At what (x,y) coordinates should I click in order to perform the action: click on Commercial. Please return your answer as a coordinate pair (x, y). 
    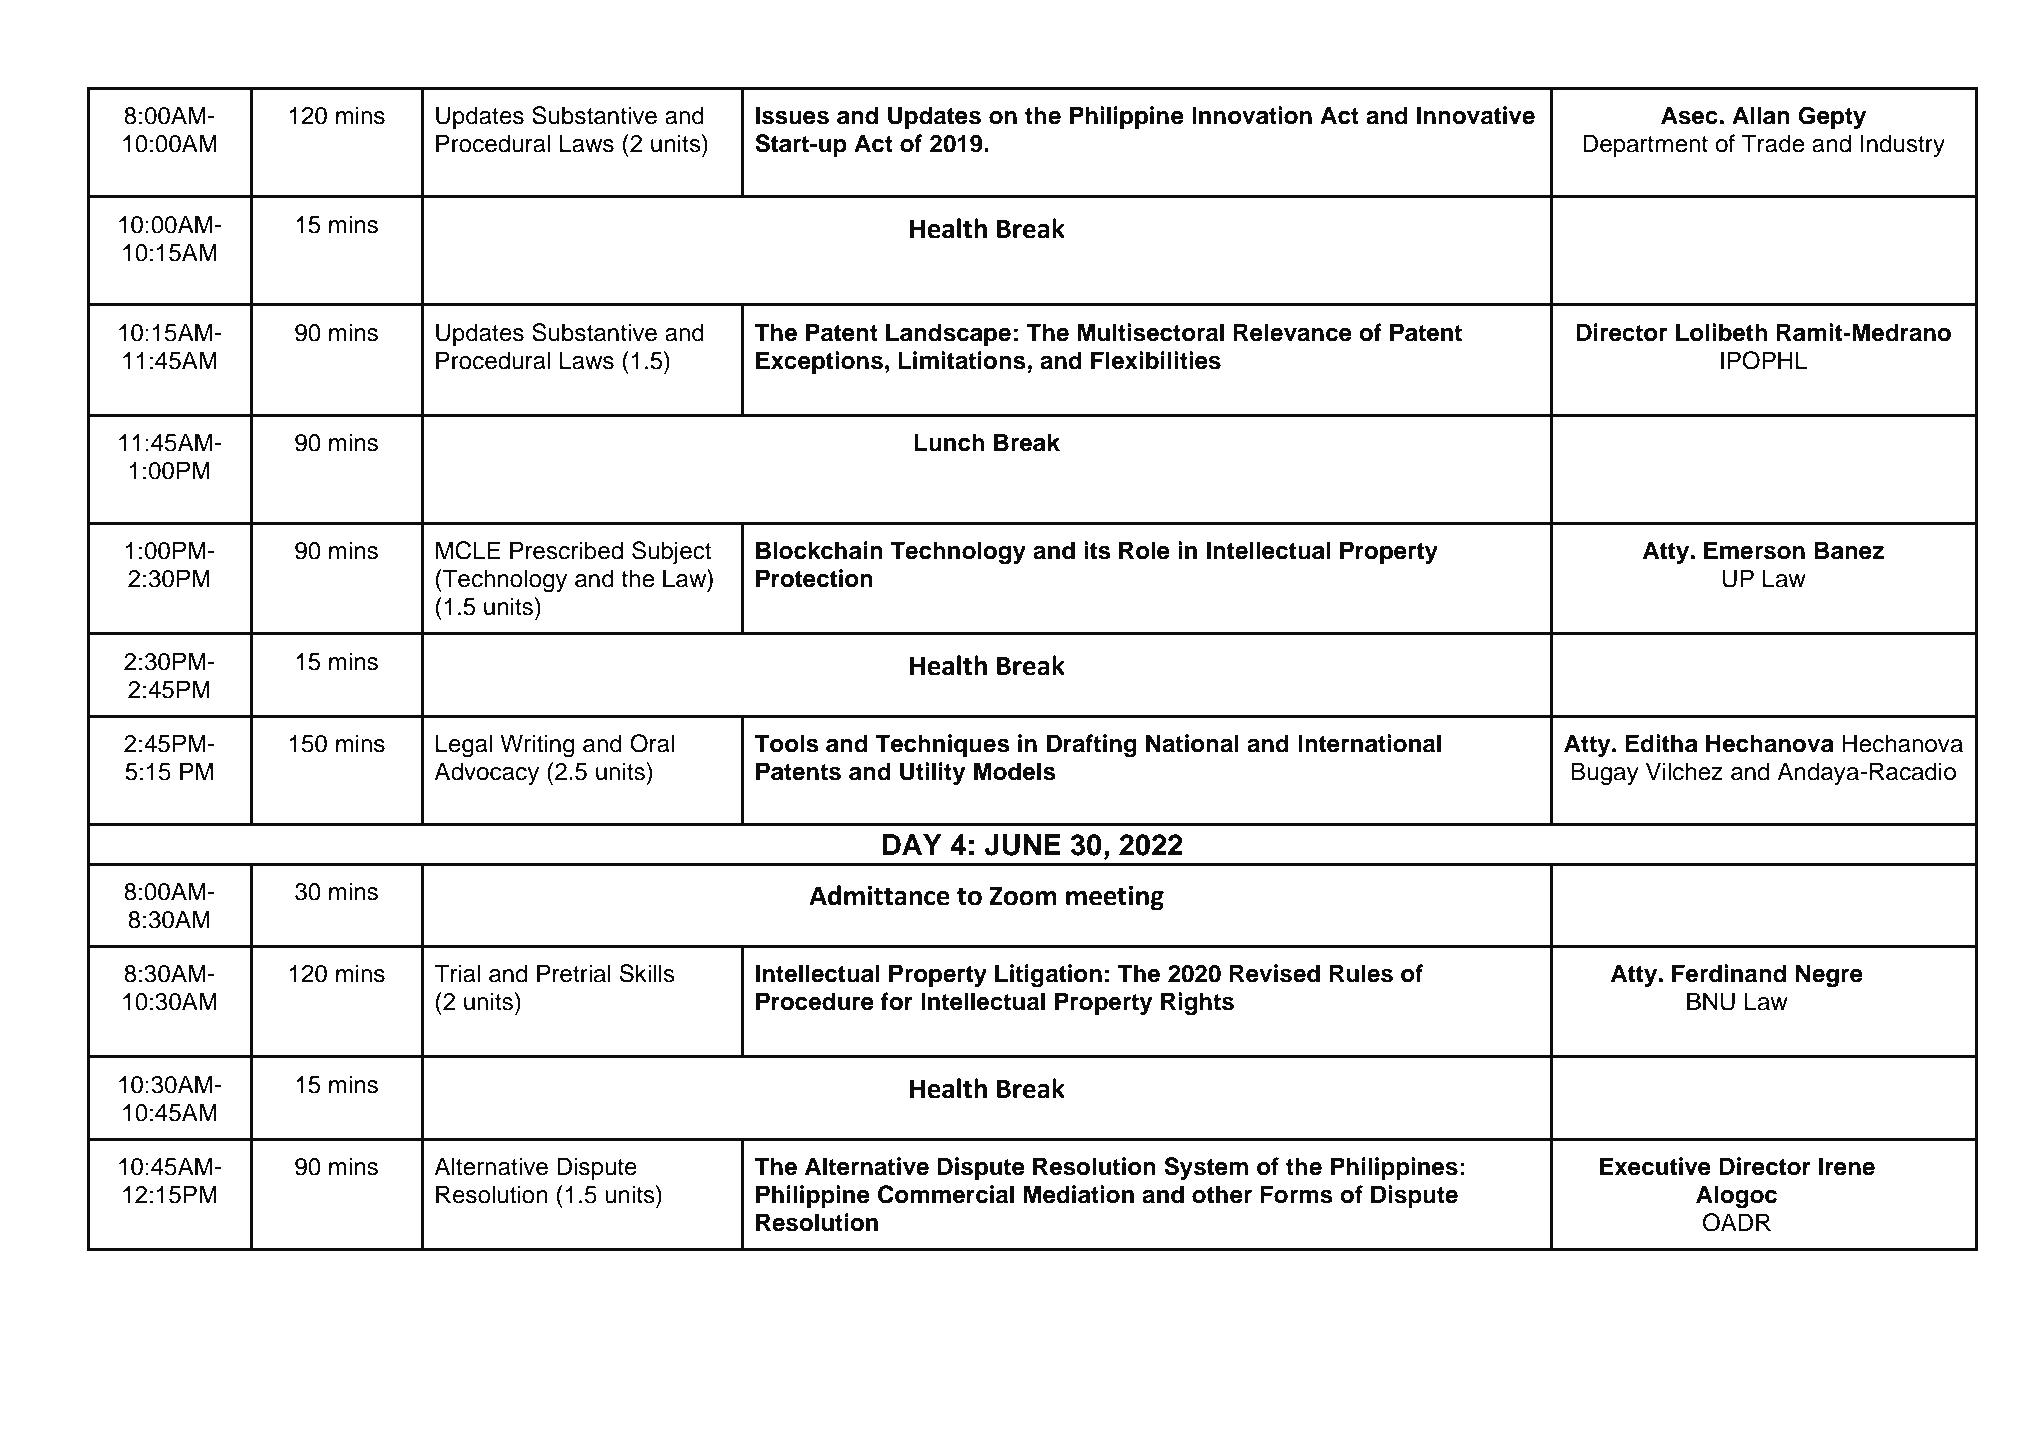
    Looking at the image, I should click on (946, 1194).
